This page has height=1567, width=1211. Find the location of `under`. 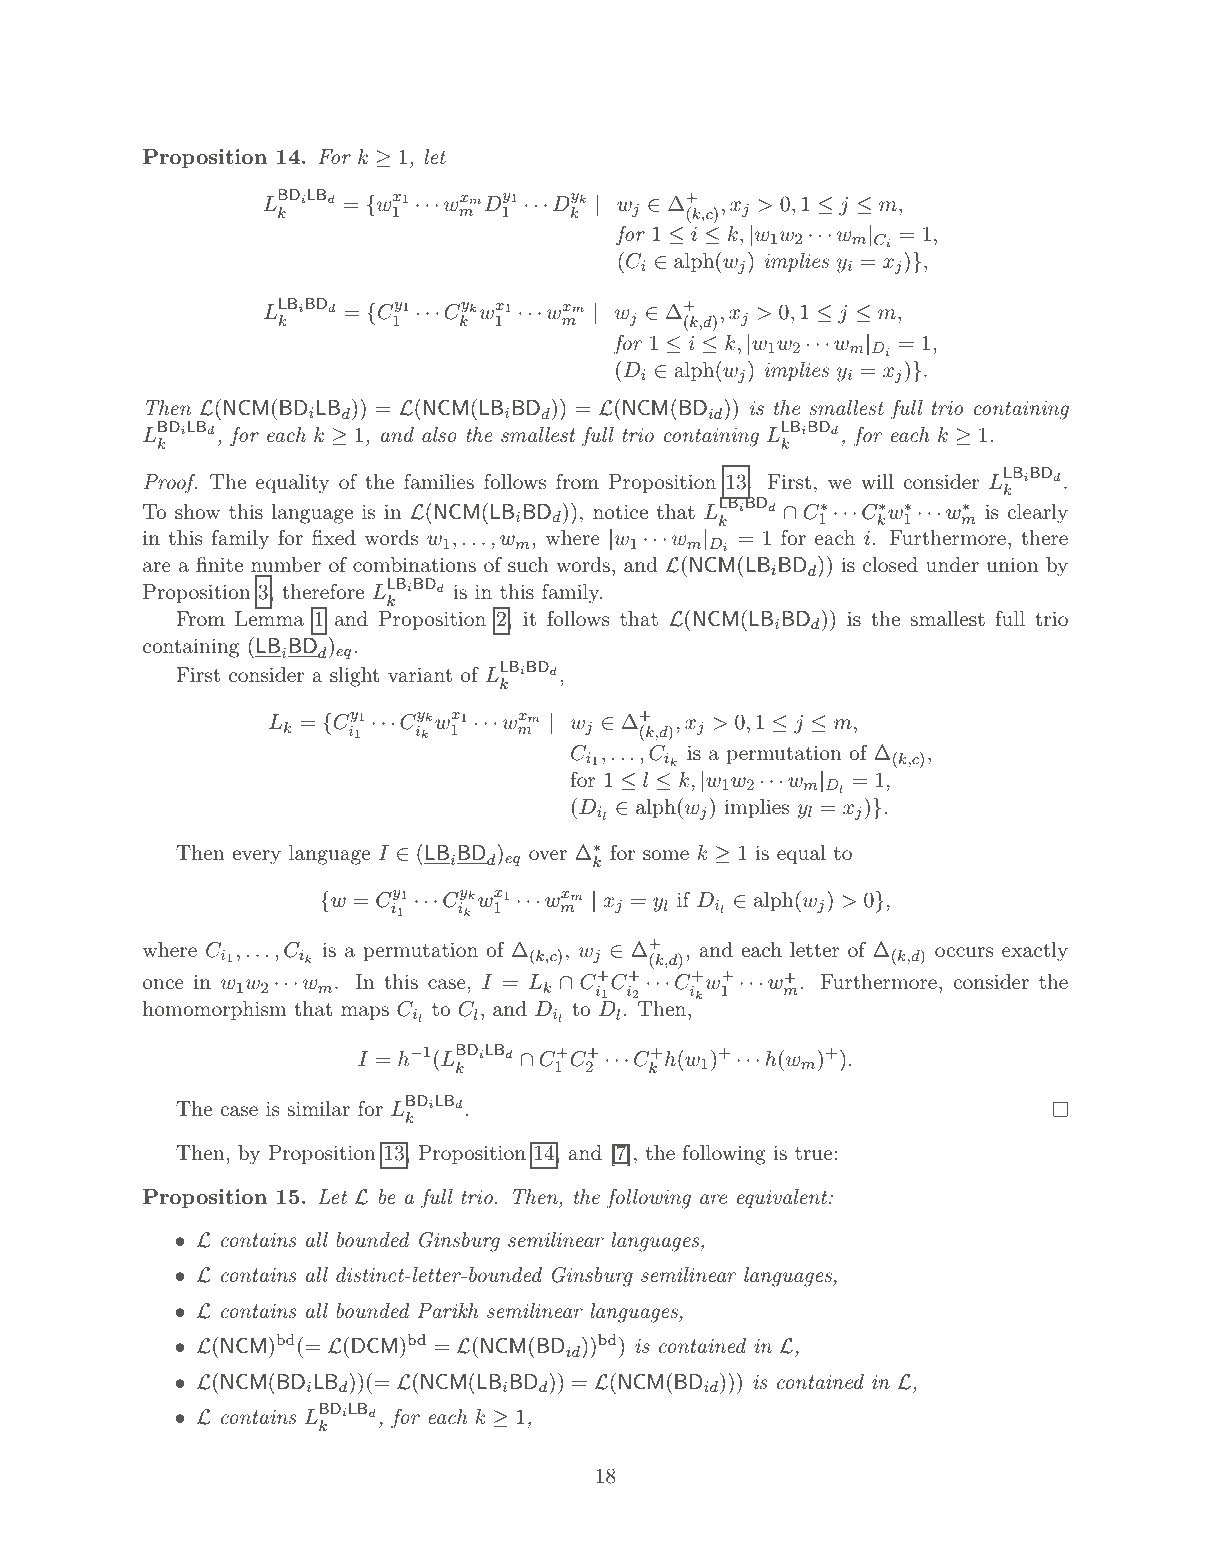

under is located at coordinates (952, 564).
